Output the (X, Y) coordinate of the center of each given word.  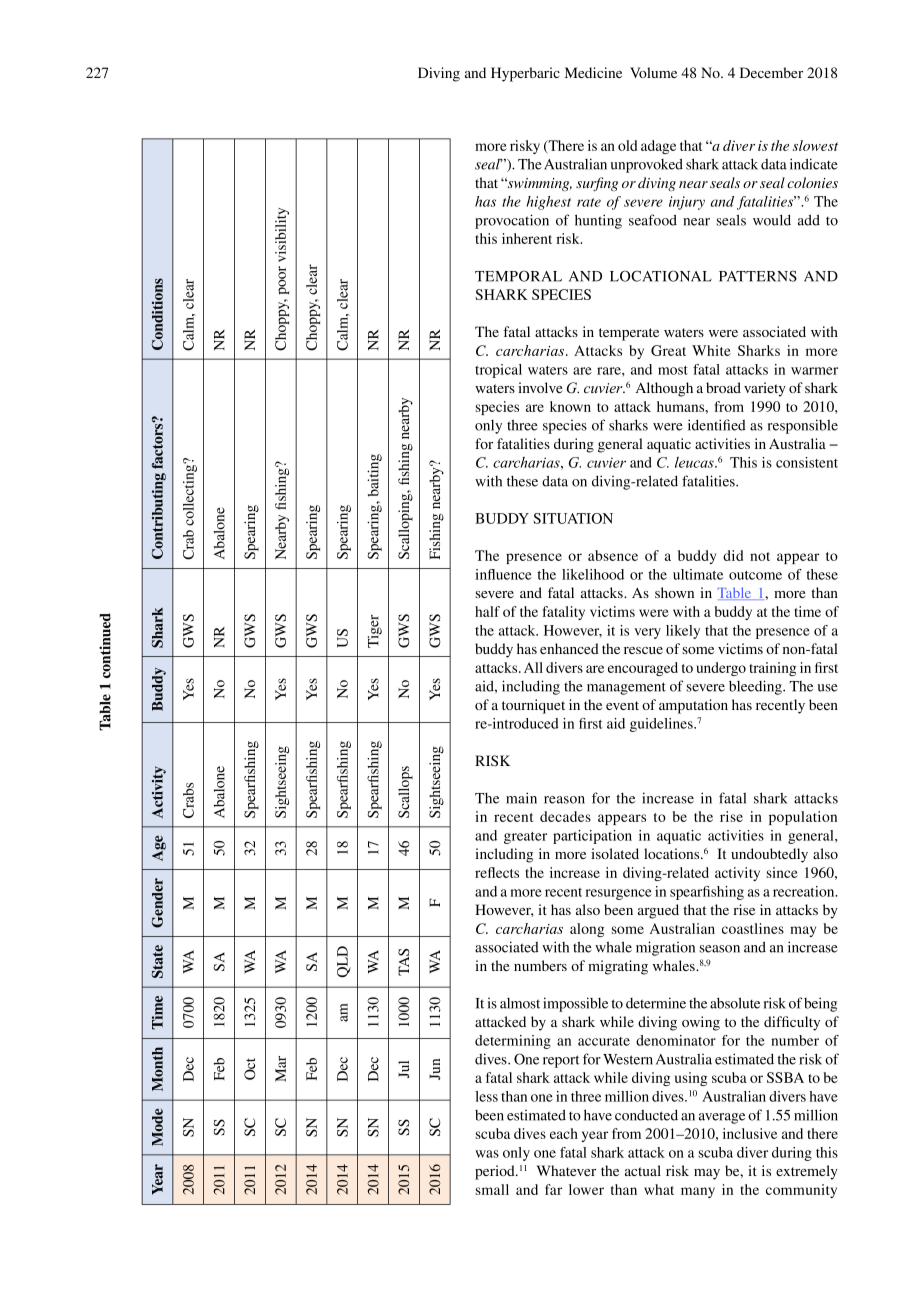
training (772, 669)
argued (658, 911)
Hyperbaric (525, 74)
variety (765, 389)
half (487, 611)
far (553, 1189)
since (782, 872)
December (771, 72)
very (647, 633)
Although (664, 389)
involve (540, 387)
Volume (653, 72)
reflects (497, 872)
